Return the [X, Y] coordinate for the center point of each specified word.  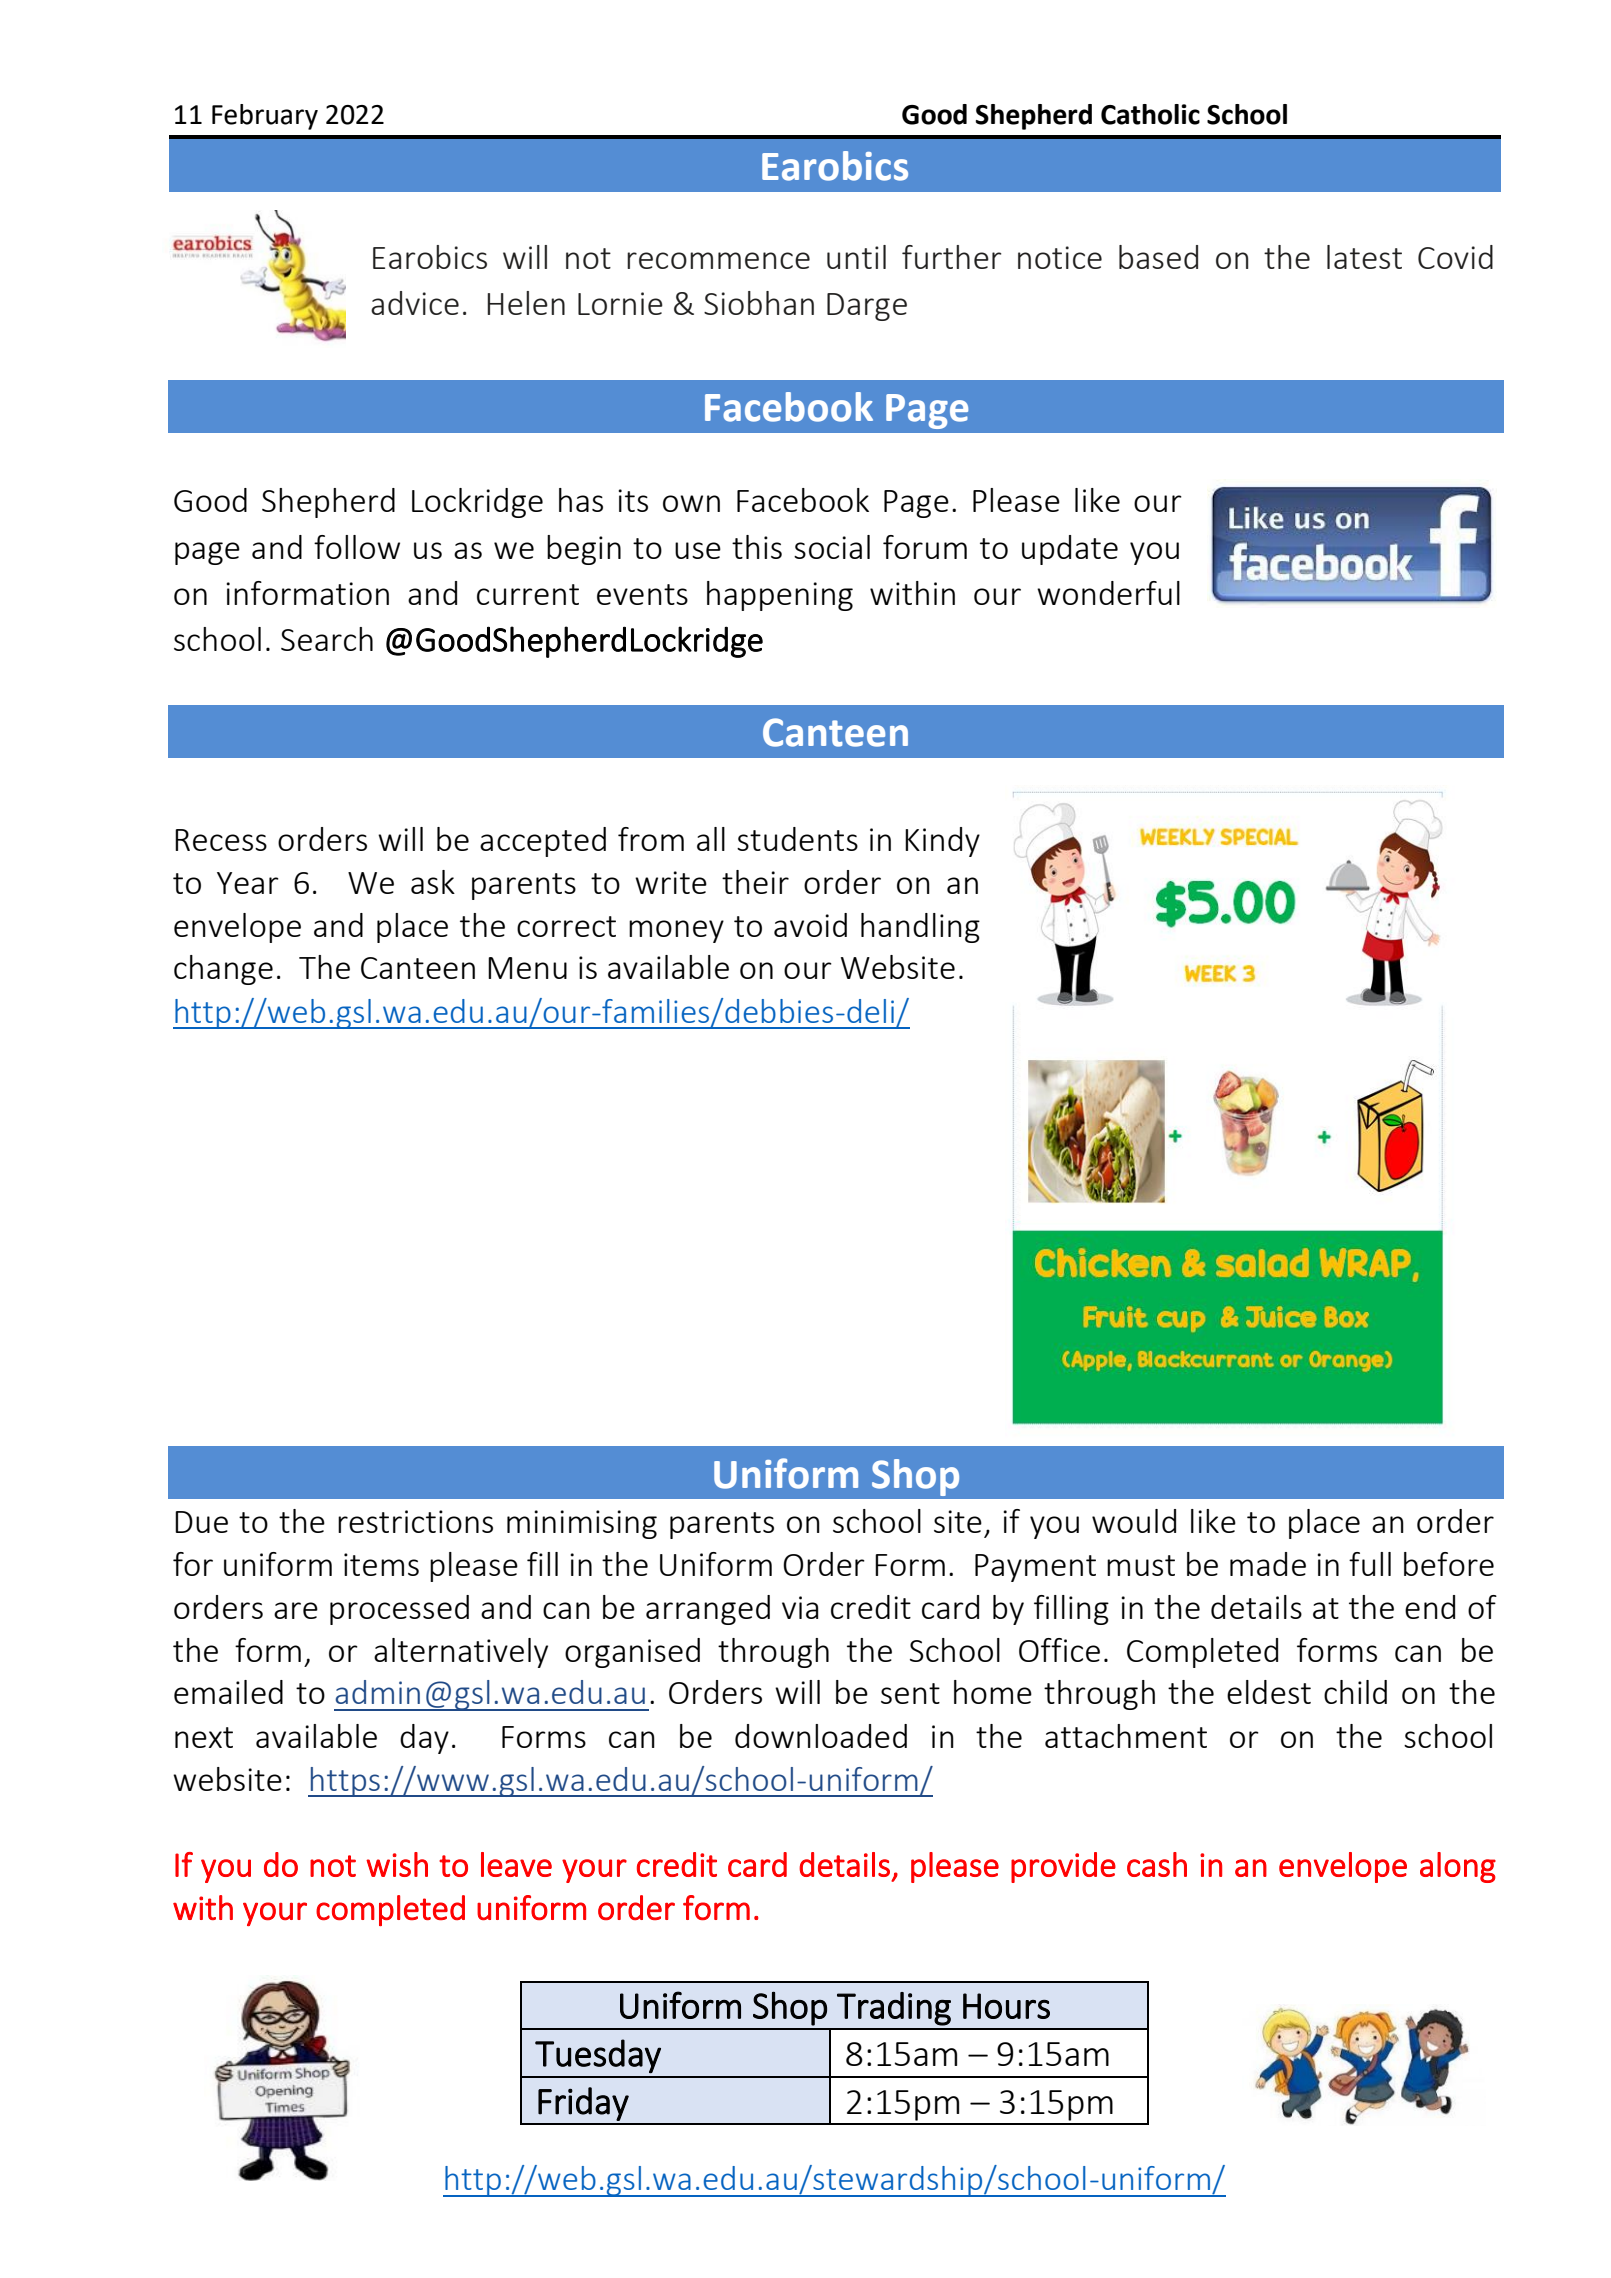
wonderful [1108, 593]
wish [397, 1864]
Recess [221, 840]
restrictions [415, 1521]
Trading [894, 2009]
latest [1364, 257]
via [800, 1607]
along [1458, 1867]
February [265, 117]
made [1268, 1564]
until [856, 257]
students [797, 839]
